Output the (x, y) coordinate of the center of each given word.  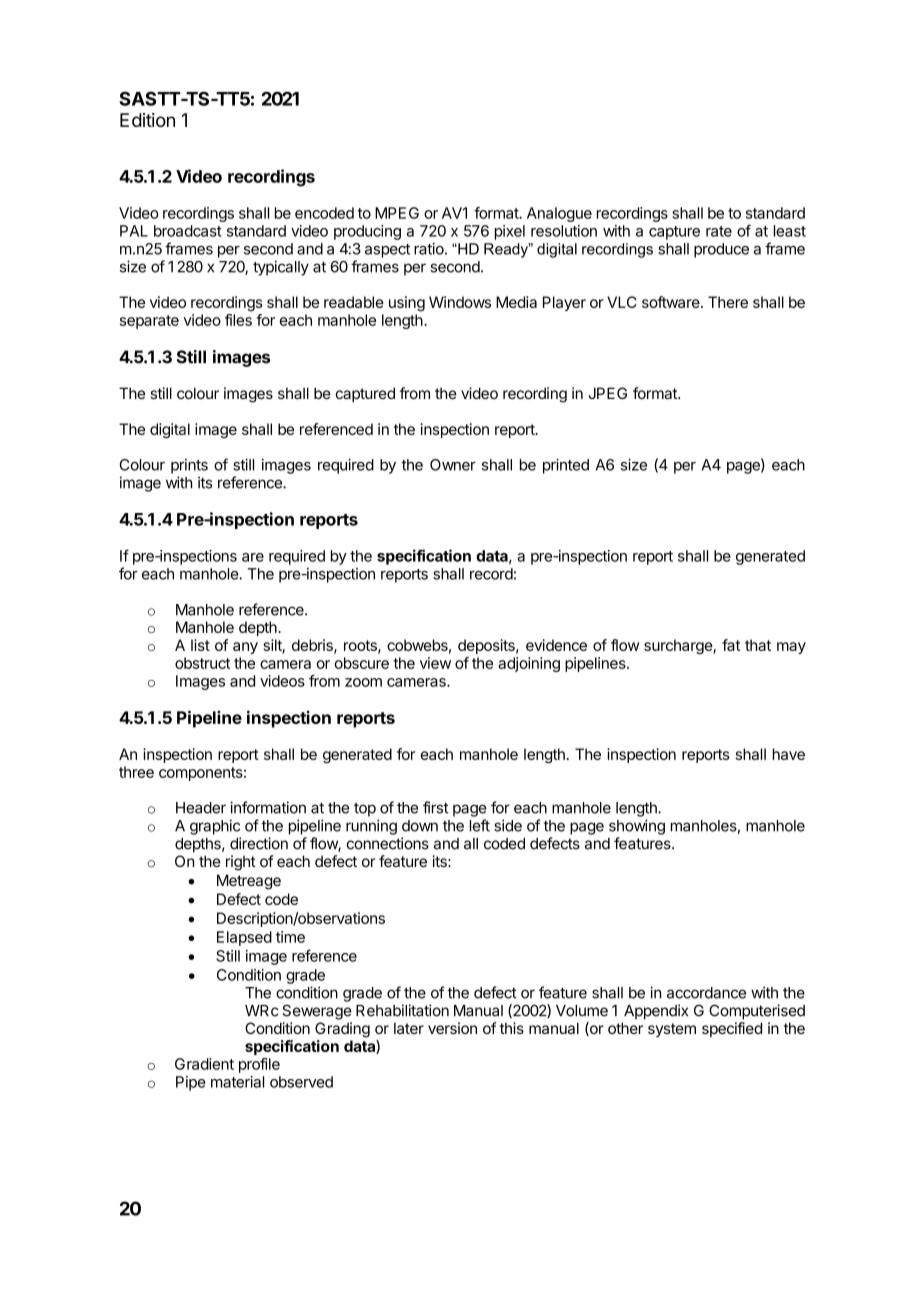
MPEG (397, 213)
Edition (147, 120)
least (790, 231)
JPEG (607, 393)
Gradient (204, 1064)
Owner (453, 465)
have (789, 754)
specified (732, 1029)
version (452, 1028)
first (436, 807)
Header (201, 808)
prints (189, 466)
